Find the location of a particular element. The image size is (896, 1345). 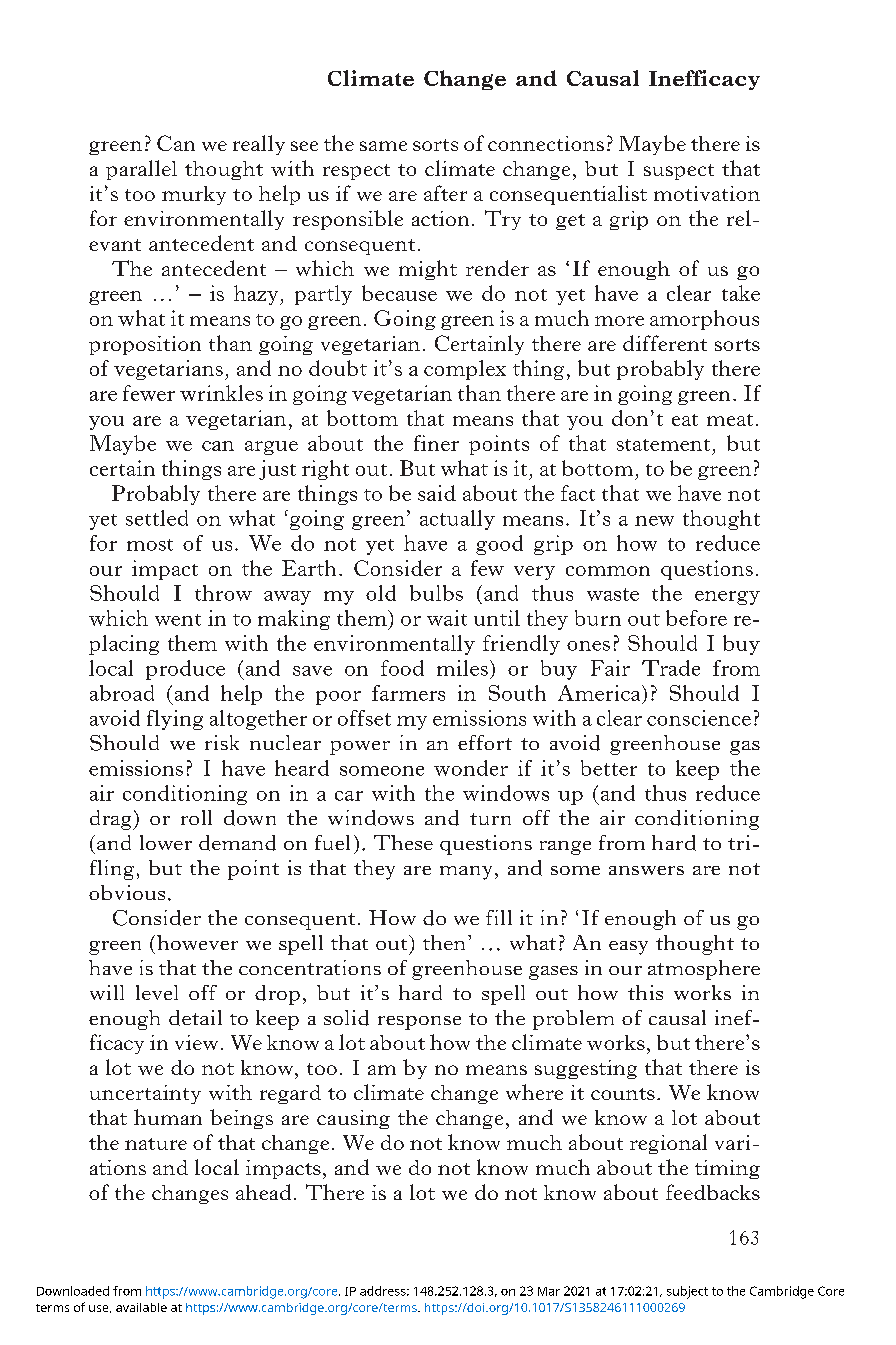

most is located at coordinates (150, 545).
